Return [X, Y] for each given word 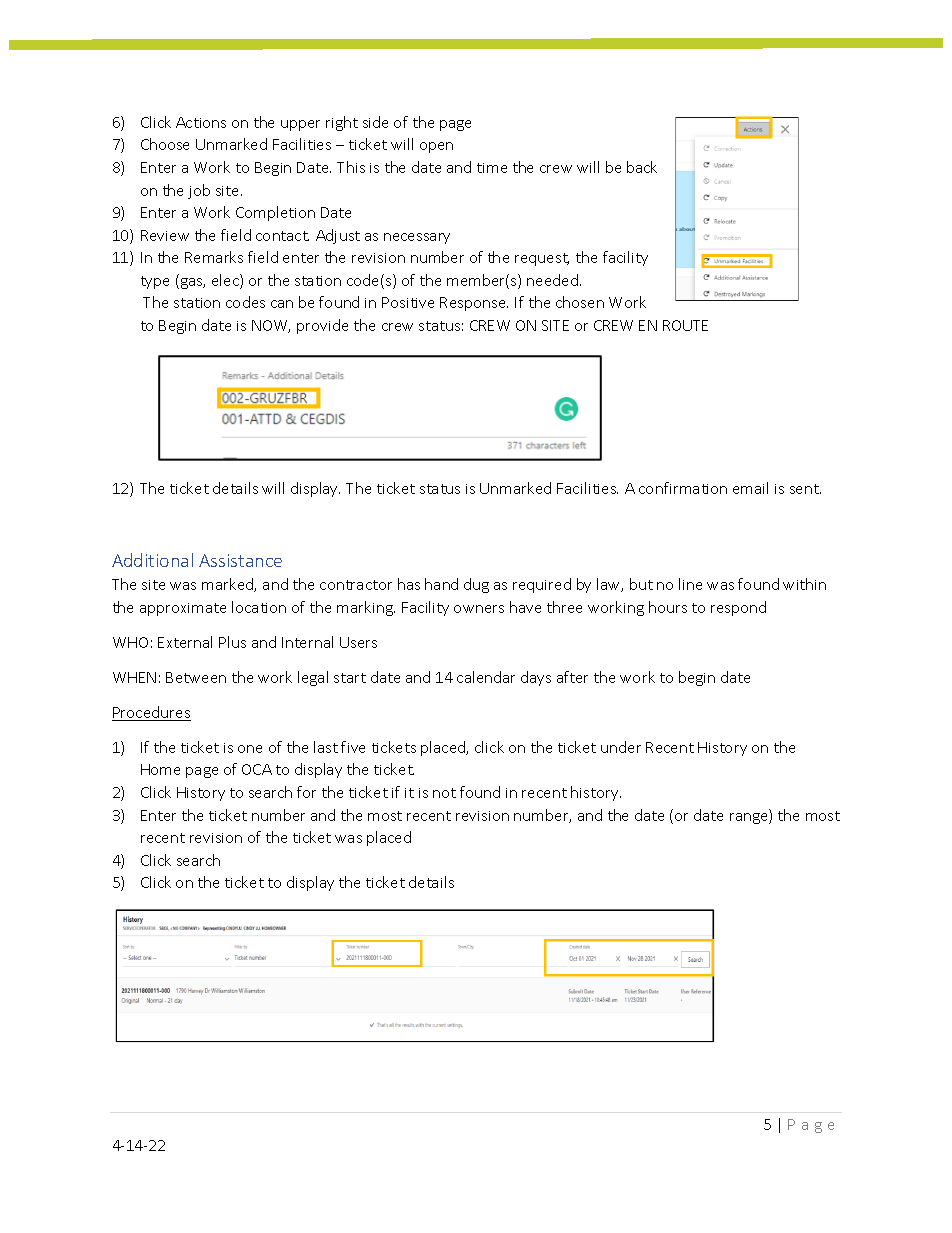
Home [160, 769]
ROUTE [685, 325]
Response [474, 304]
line [690, 584]
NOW [271, 326]
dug [476, 585]
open [436, 147]
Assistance [240, 560]
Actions [201, 122]
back [642, 167]
